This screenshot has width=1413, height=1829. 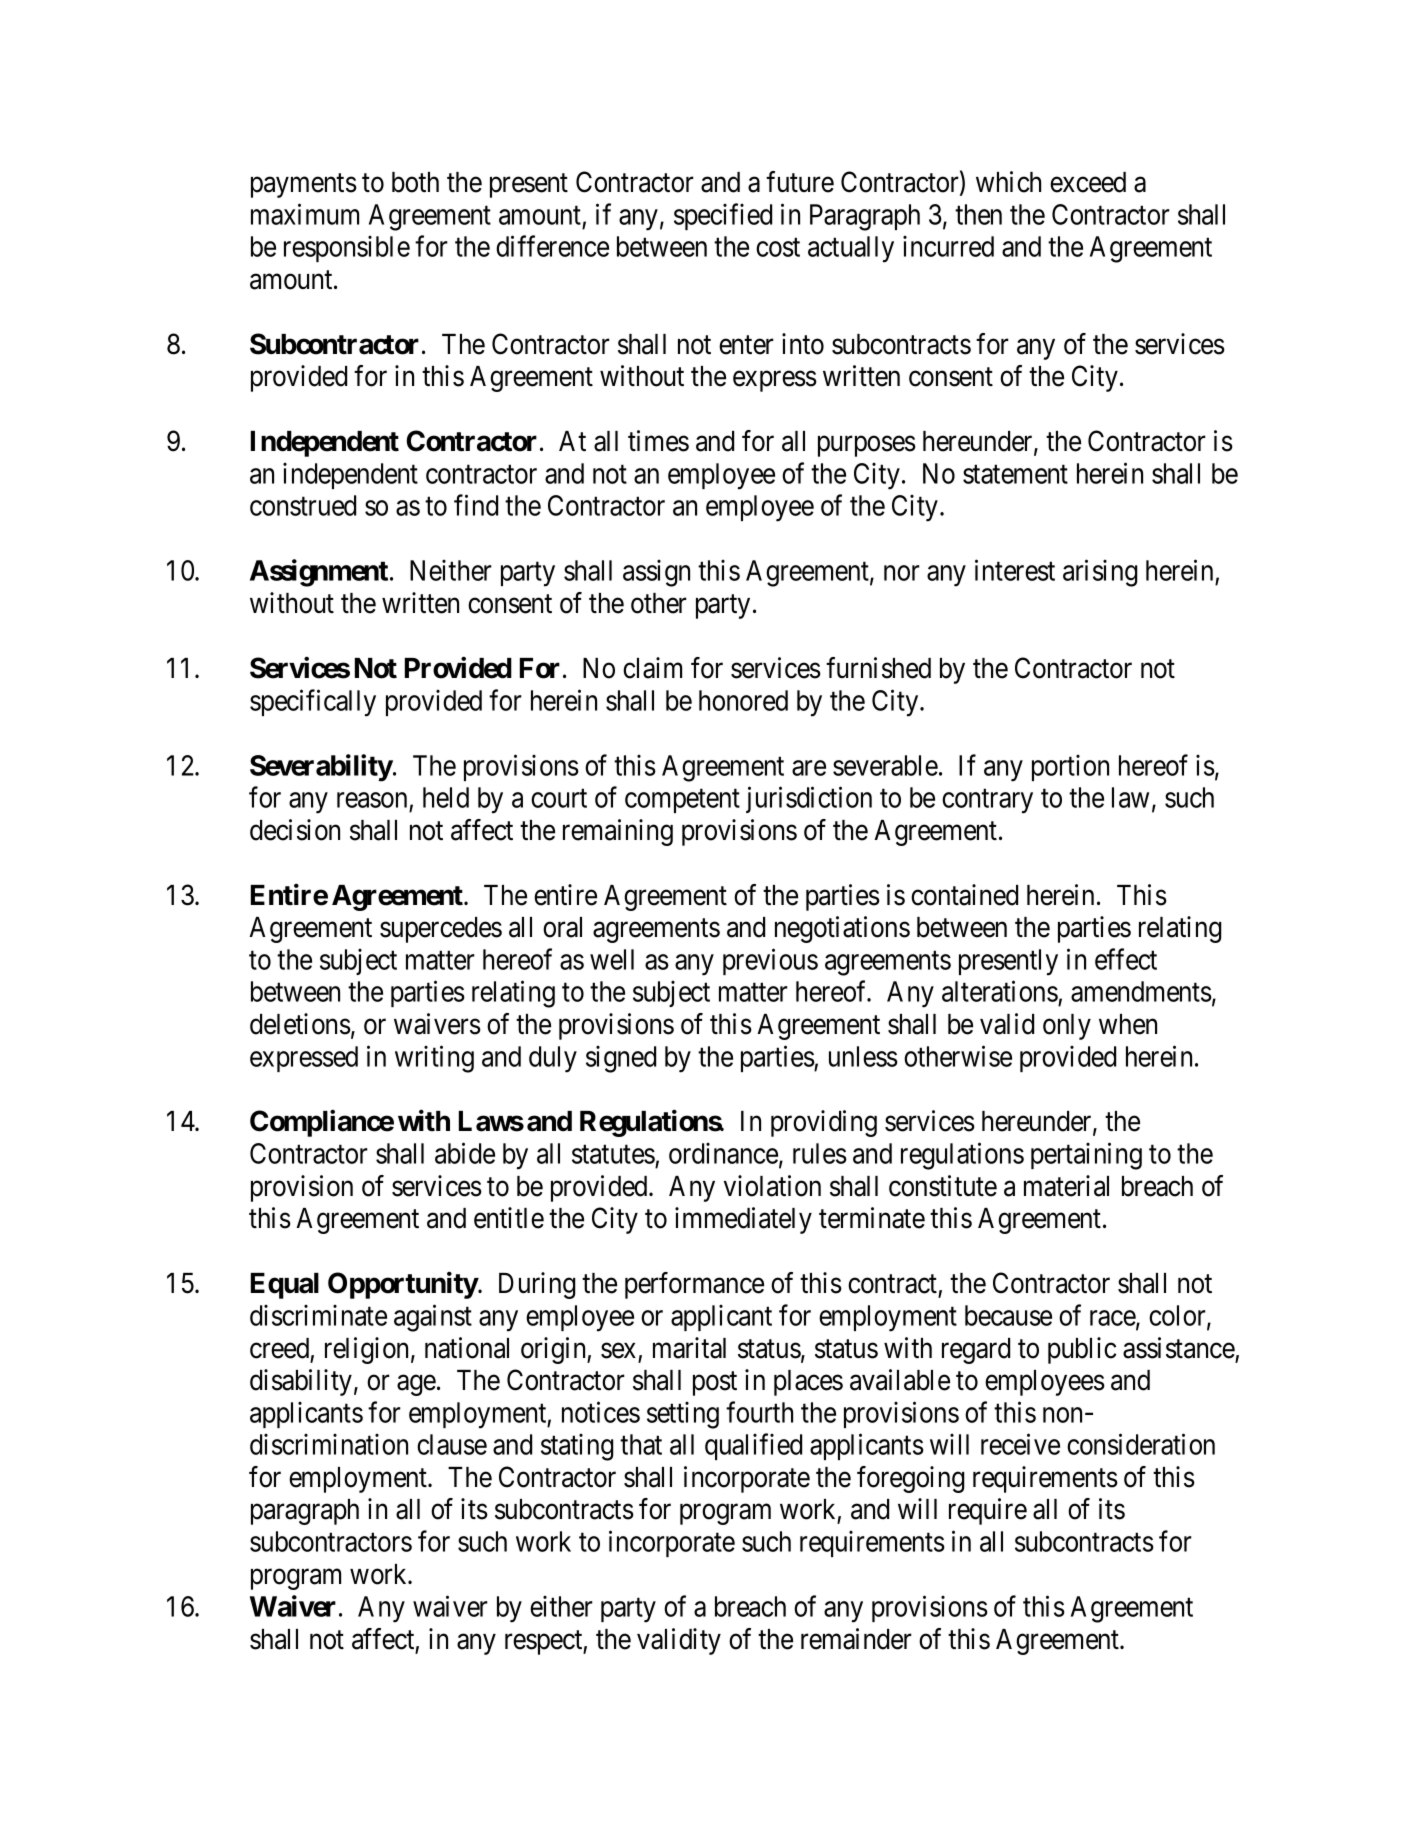 I want to click on remainder, so click(x=856, y=1639).
